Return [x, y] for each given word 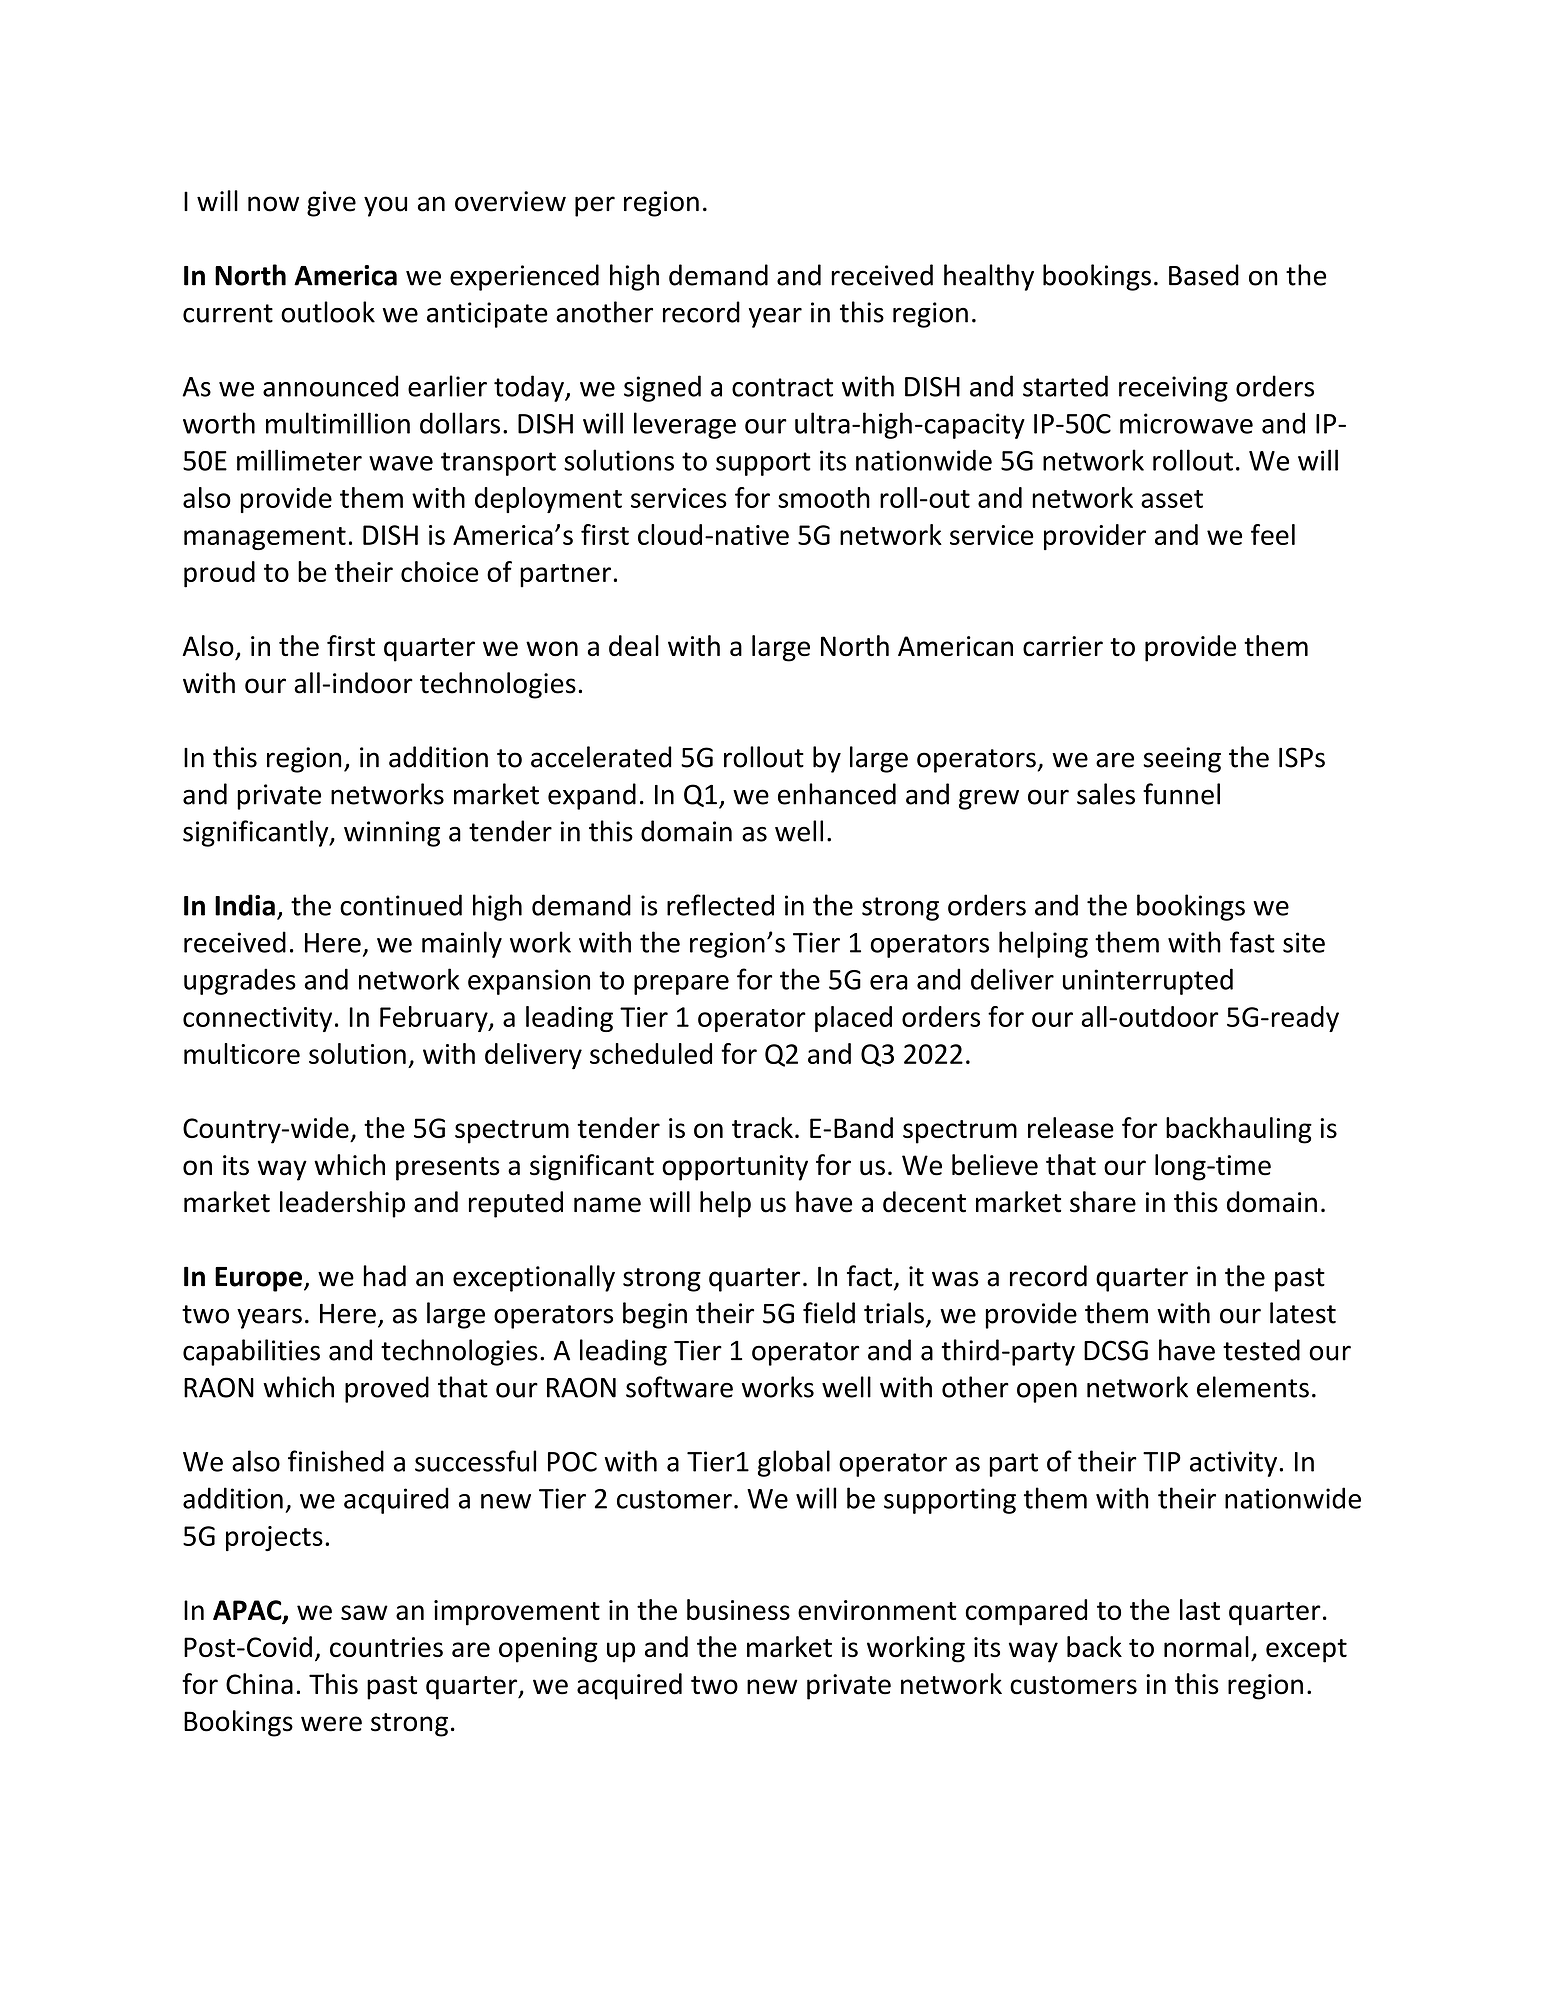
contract [782, 387]
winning [392, 834]
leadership [342, 1204]
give [331, 204]
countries [386, 1647]
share [1103, 1202]
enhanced [837, 794]
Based [1204, 275]
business [738, 1609]
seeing [1182, 760]
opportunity [735, 1168]
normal [1206, 1646]
